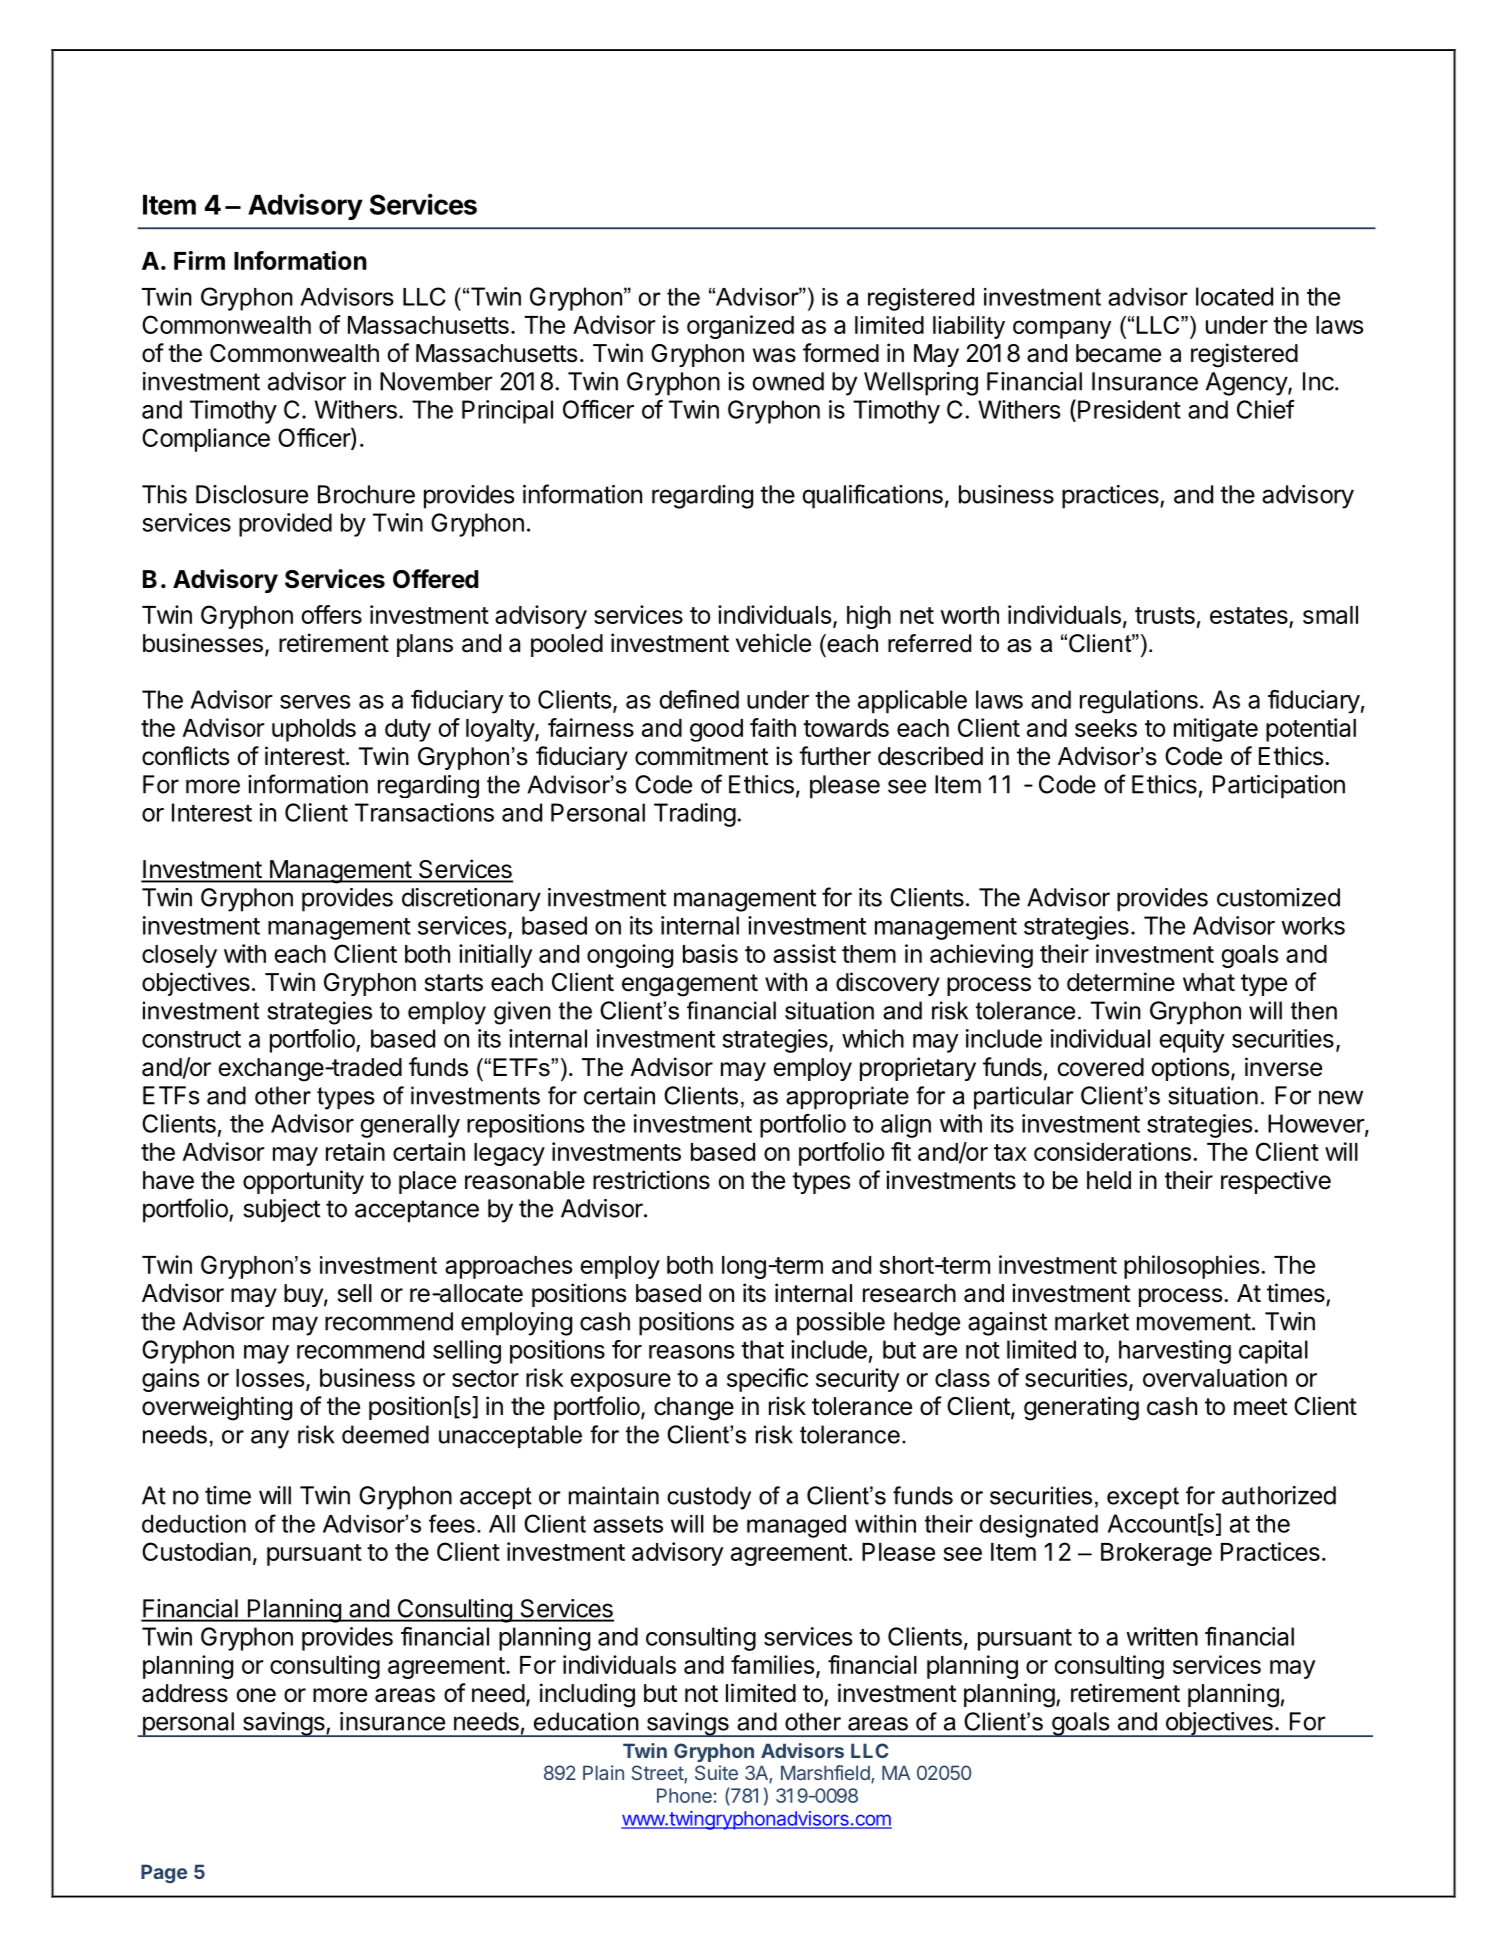 The height and width of the screenshot is (1946, 1504). I want to click on Phone, so click(684, 1795).
